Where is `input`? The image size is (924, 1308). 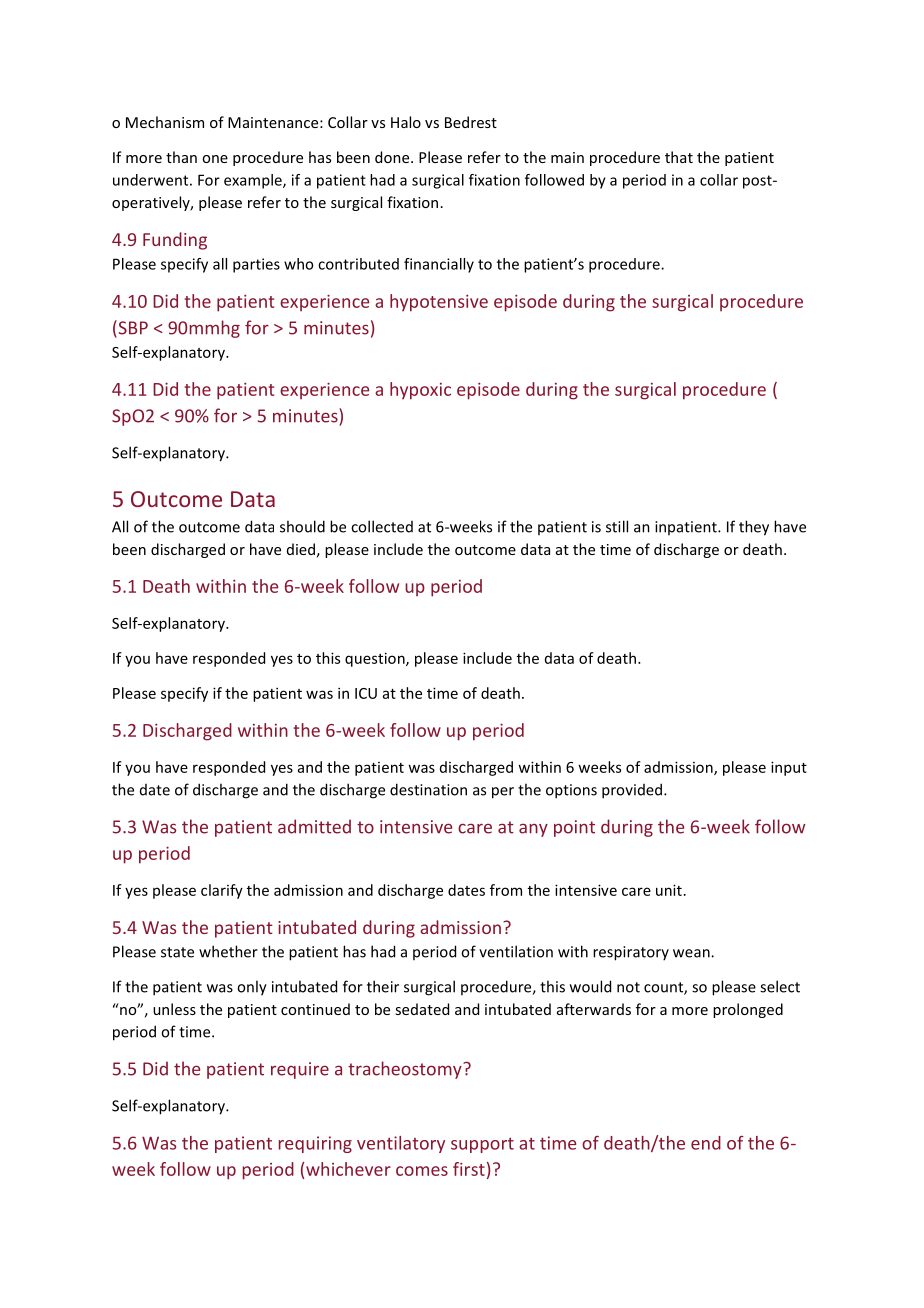 input is located at coordinates (789, 768).
